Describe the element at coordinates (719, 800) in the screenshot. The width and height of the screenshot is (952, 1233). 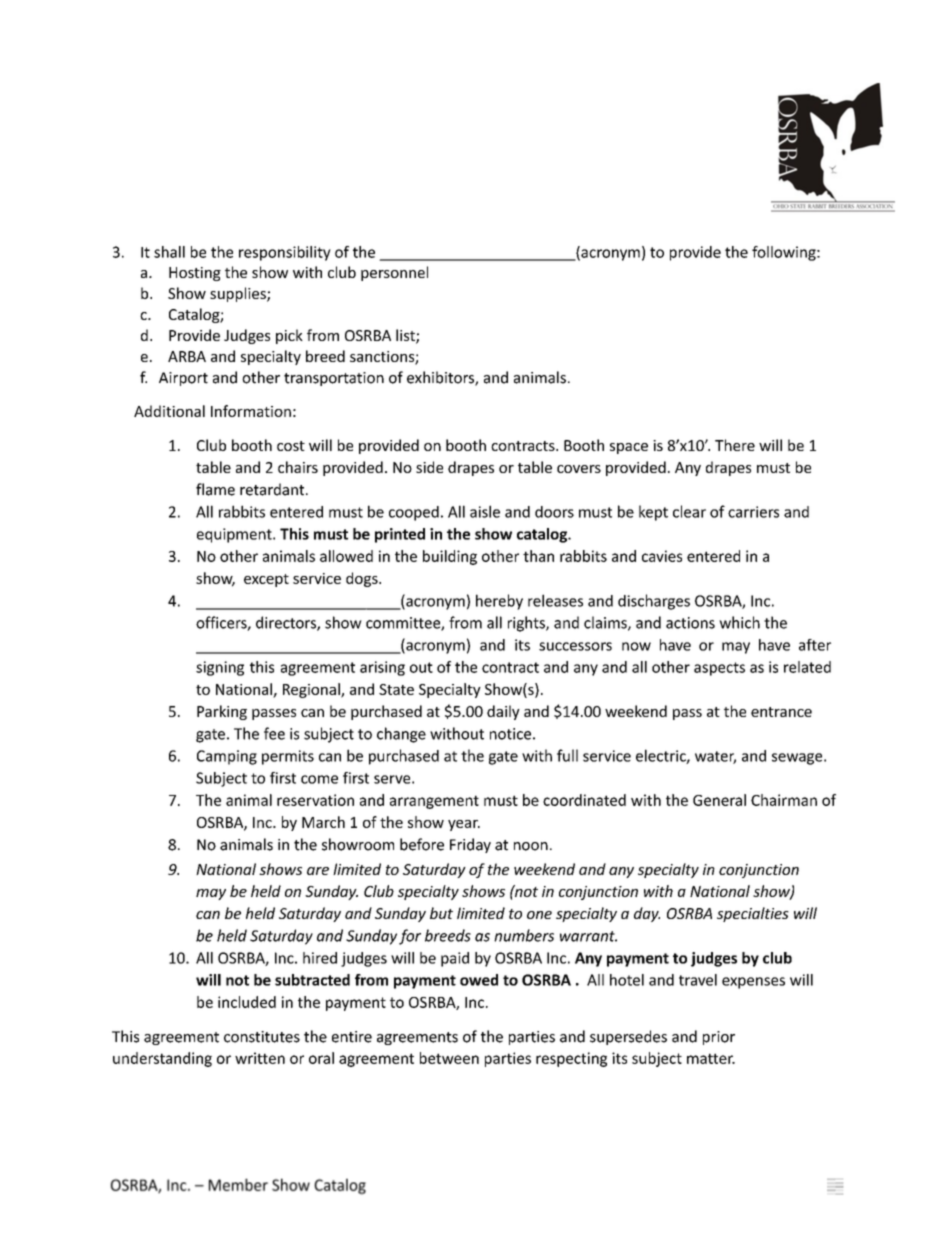
I see `General` at that location.
